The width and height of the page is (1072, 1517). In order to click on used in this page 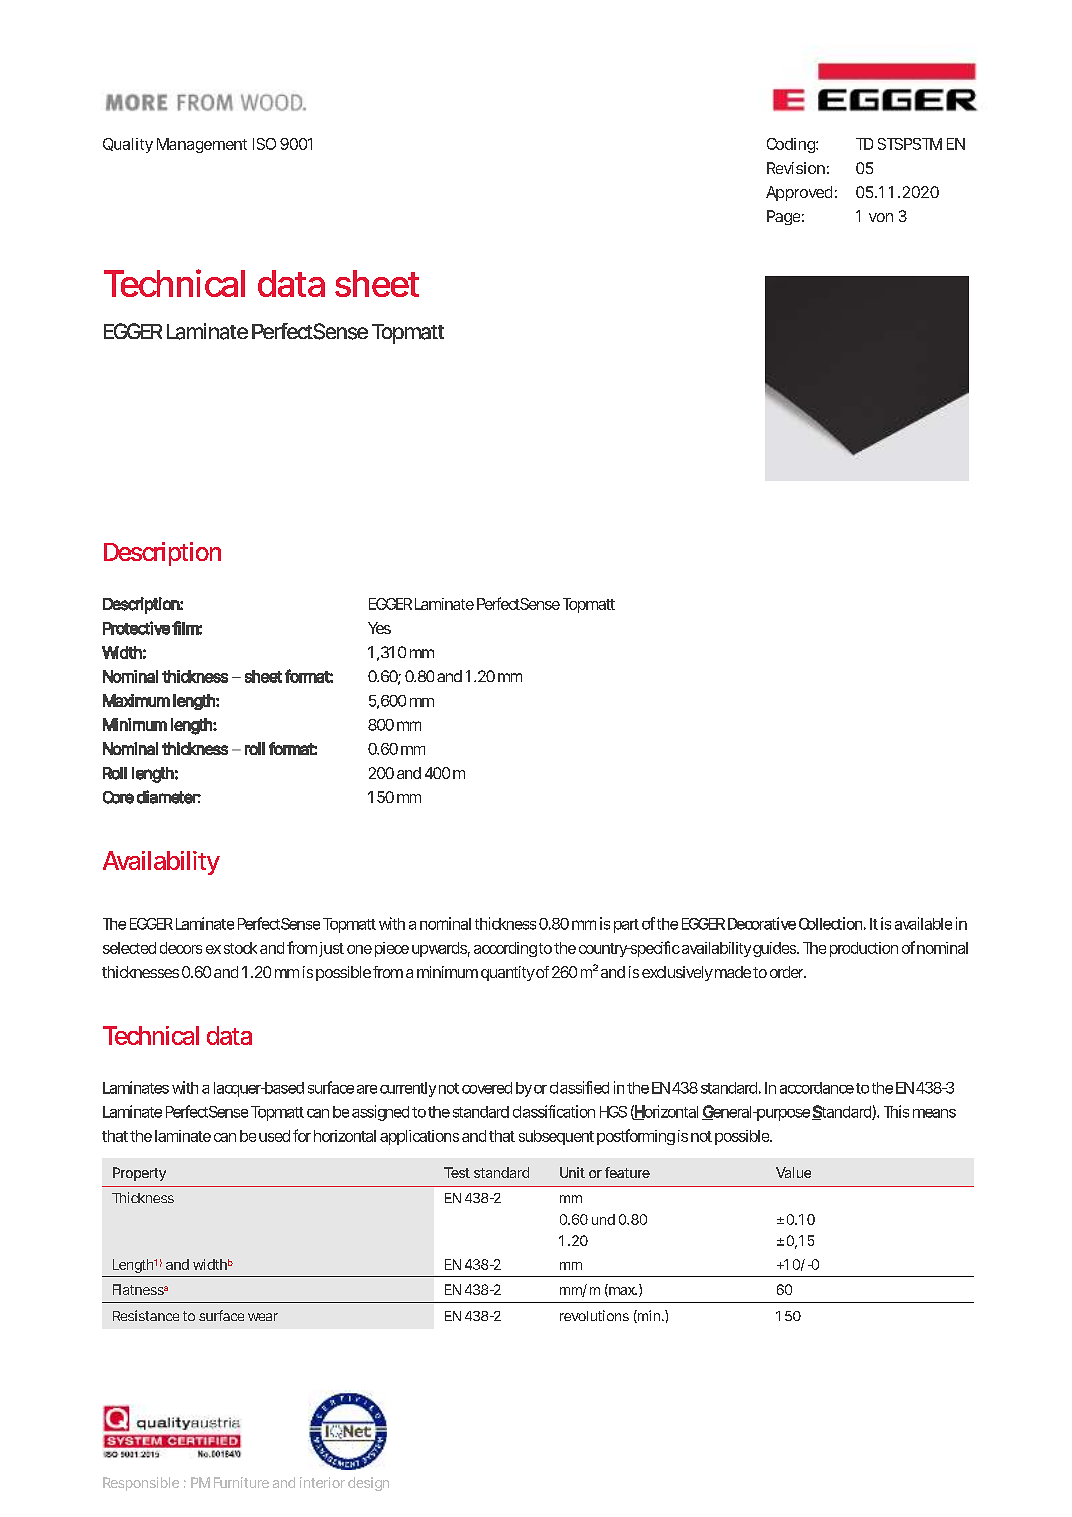, I will do `click(274, 1136)`.
